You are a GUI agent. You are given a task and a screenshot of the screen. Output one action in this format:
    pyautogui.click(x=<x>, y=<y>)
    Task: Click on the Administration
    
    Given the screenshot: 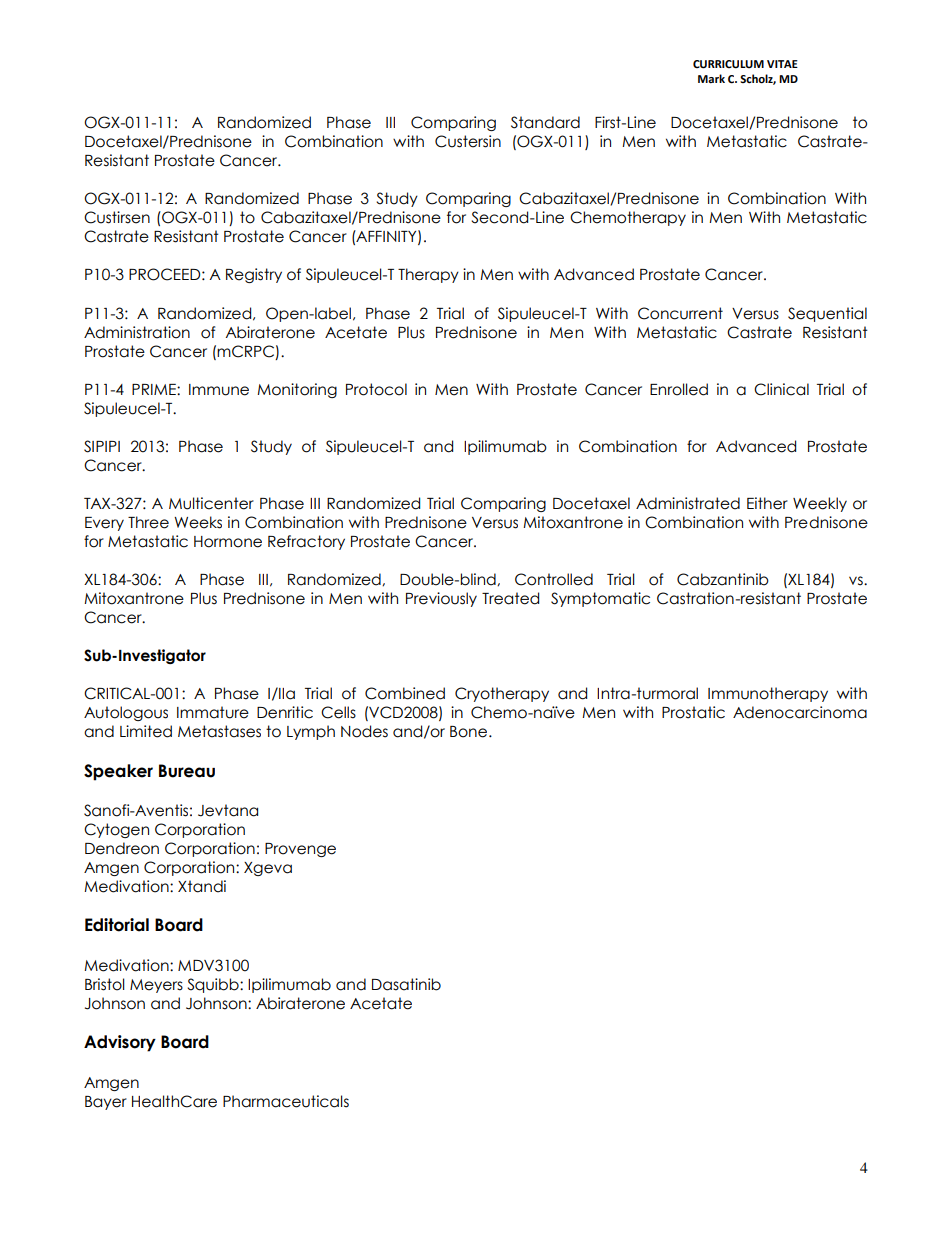 What is the action you would take?
    pyautogui.click(x=137, y=332)
